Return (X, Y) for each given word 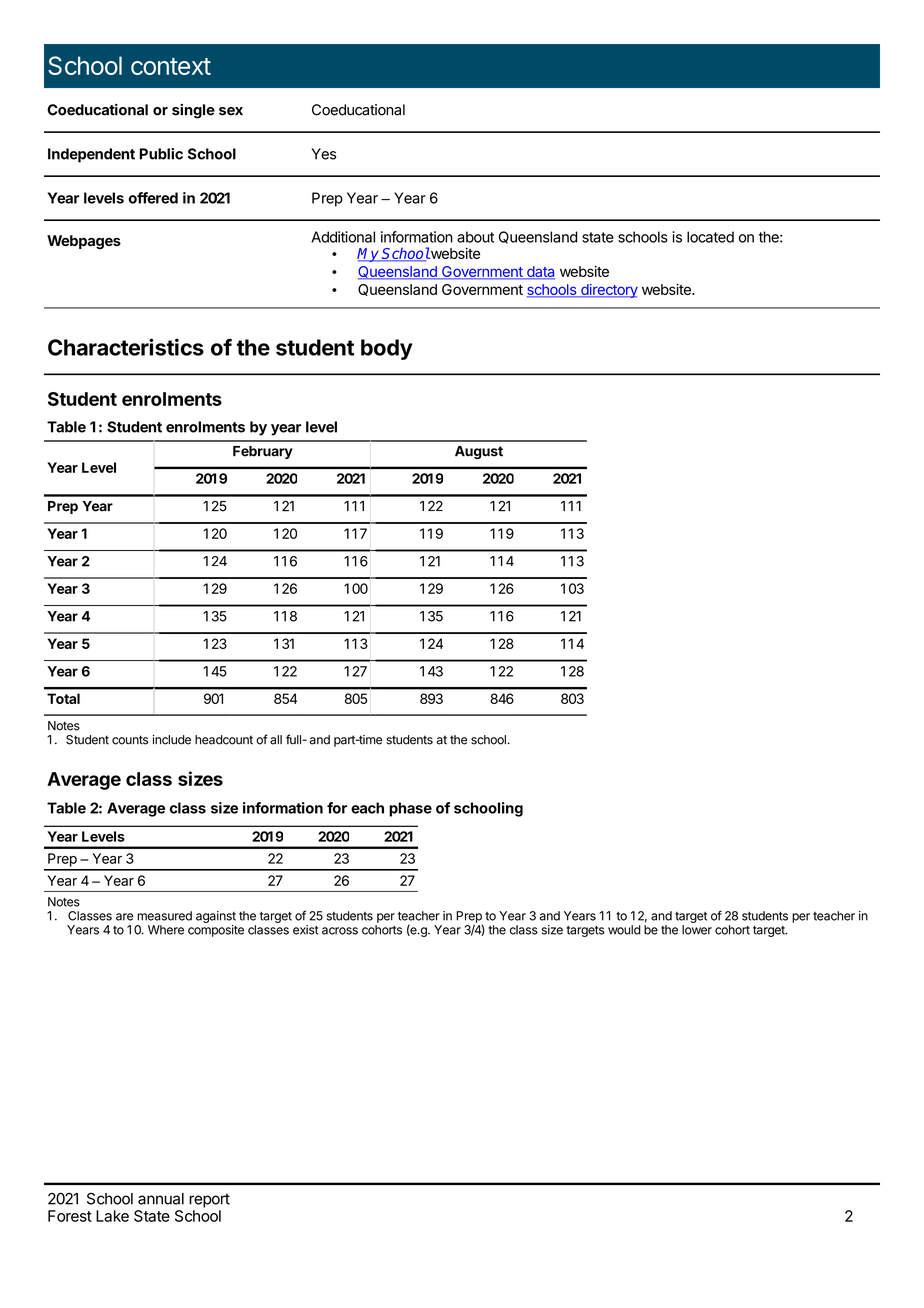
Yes (324, 154)
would (624, 930)
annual (161, 1199)
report (209, 1200)
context (171, 66)
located (710, 237)
